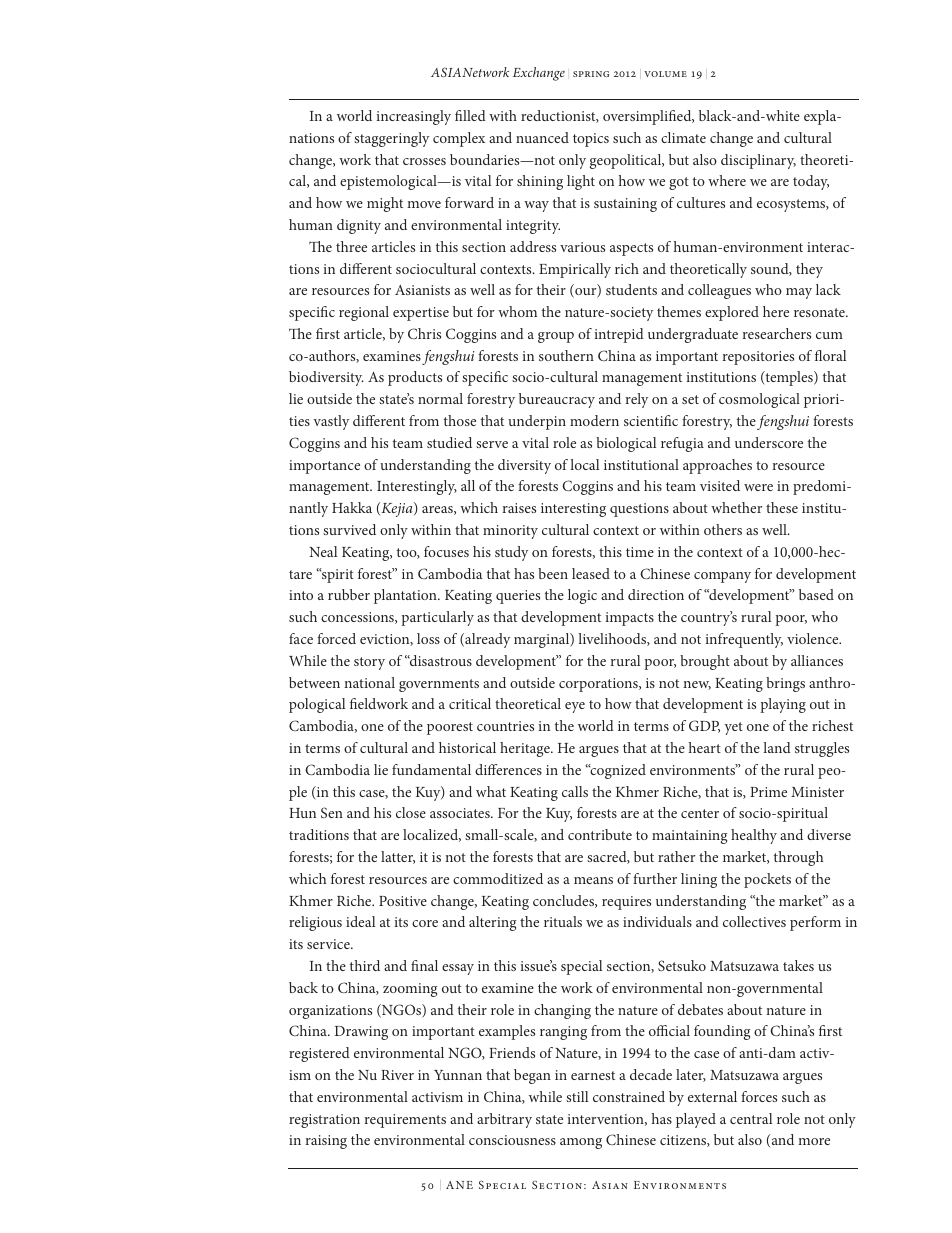  Describe the element at coordinates (324, 1121) in the screenshot. I see `registration` at that location.
